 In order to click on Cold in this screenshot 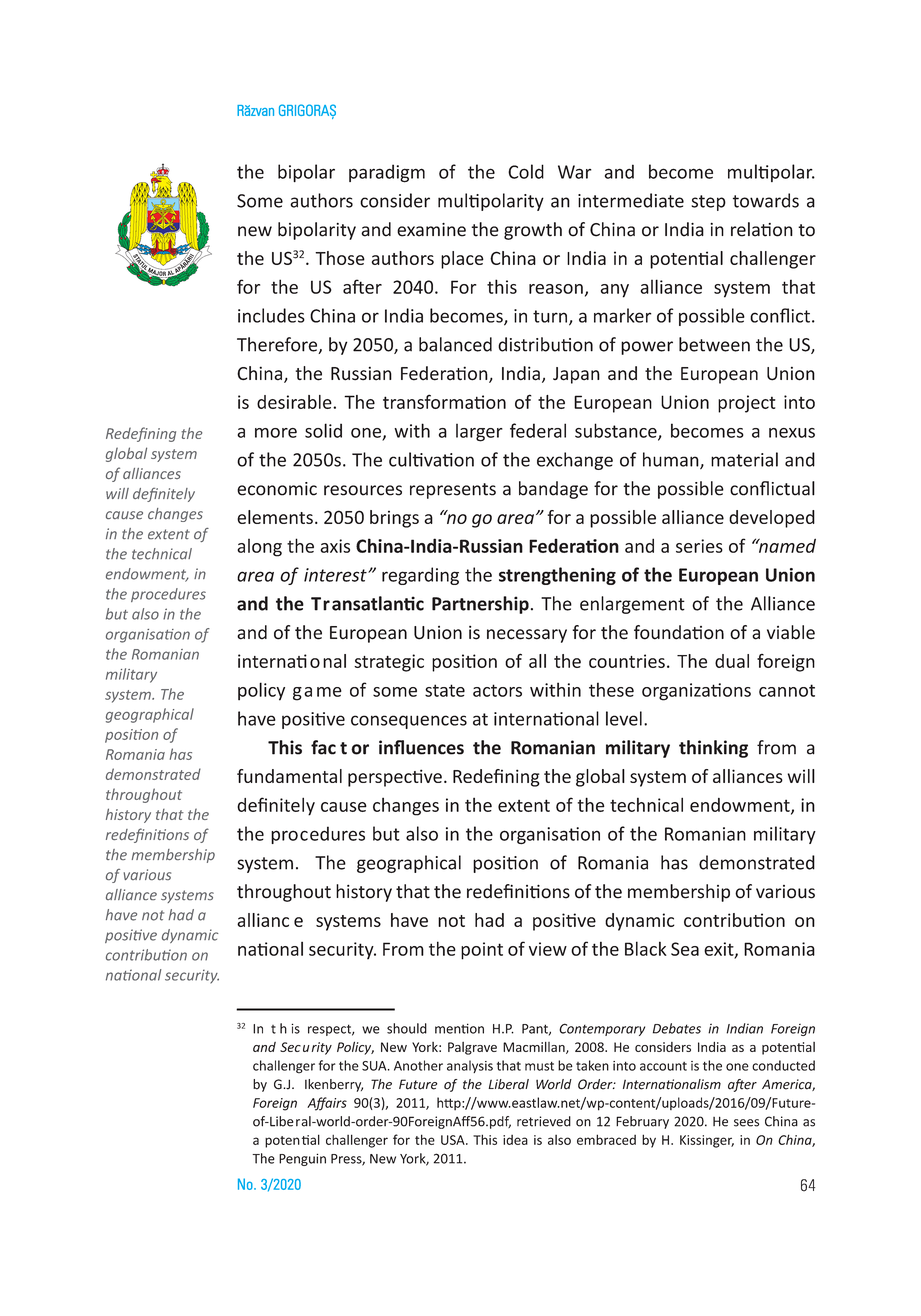, I will do `click(526, 171)`.
